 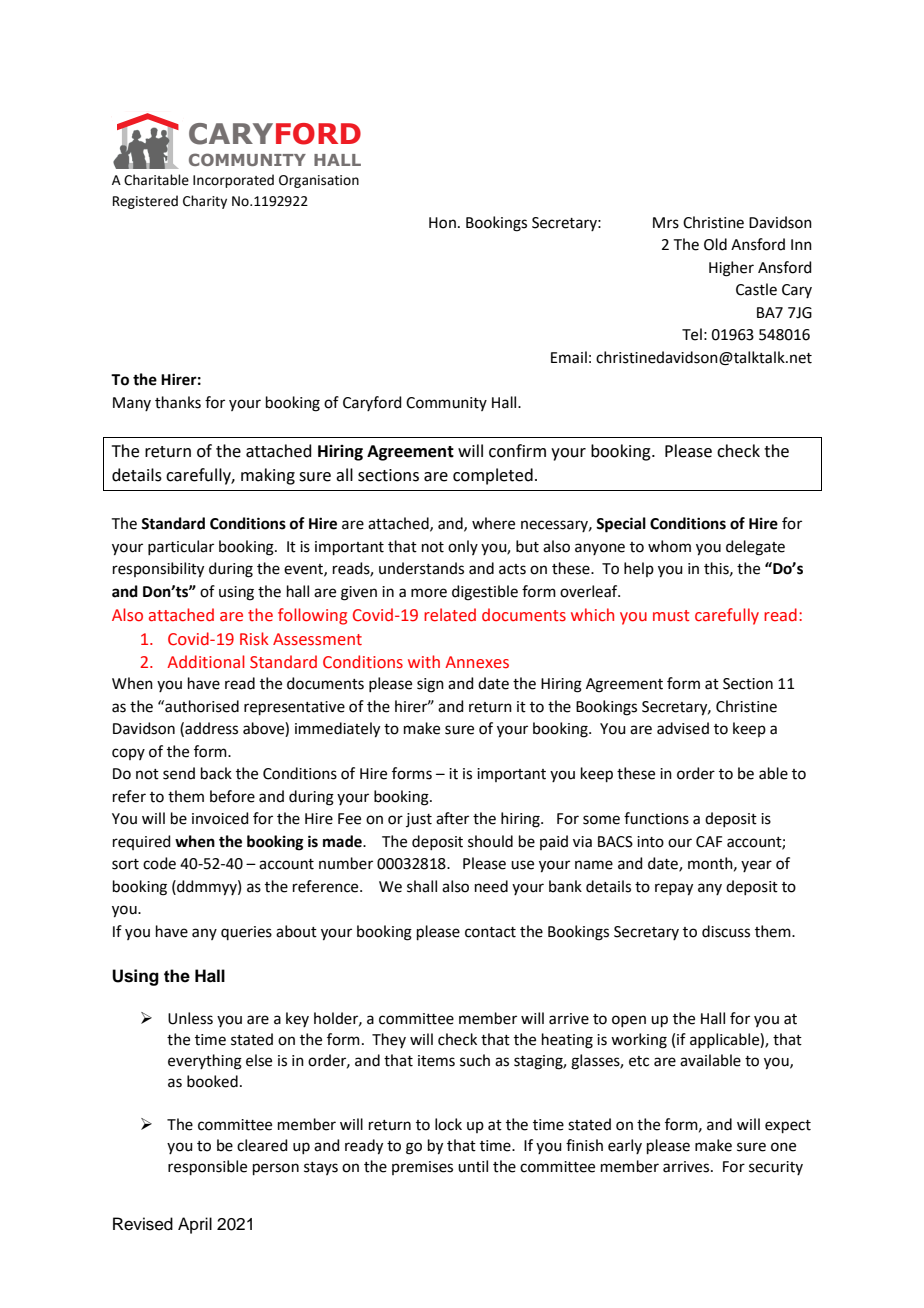 I want to click on code, so click(x=159, y=863).
